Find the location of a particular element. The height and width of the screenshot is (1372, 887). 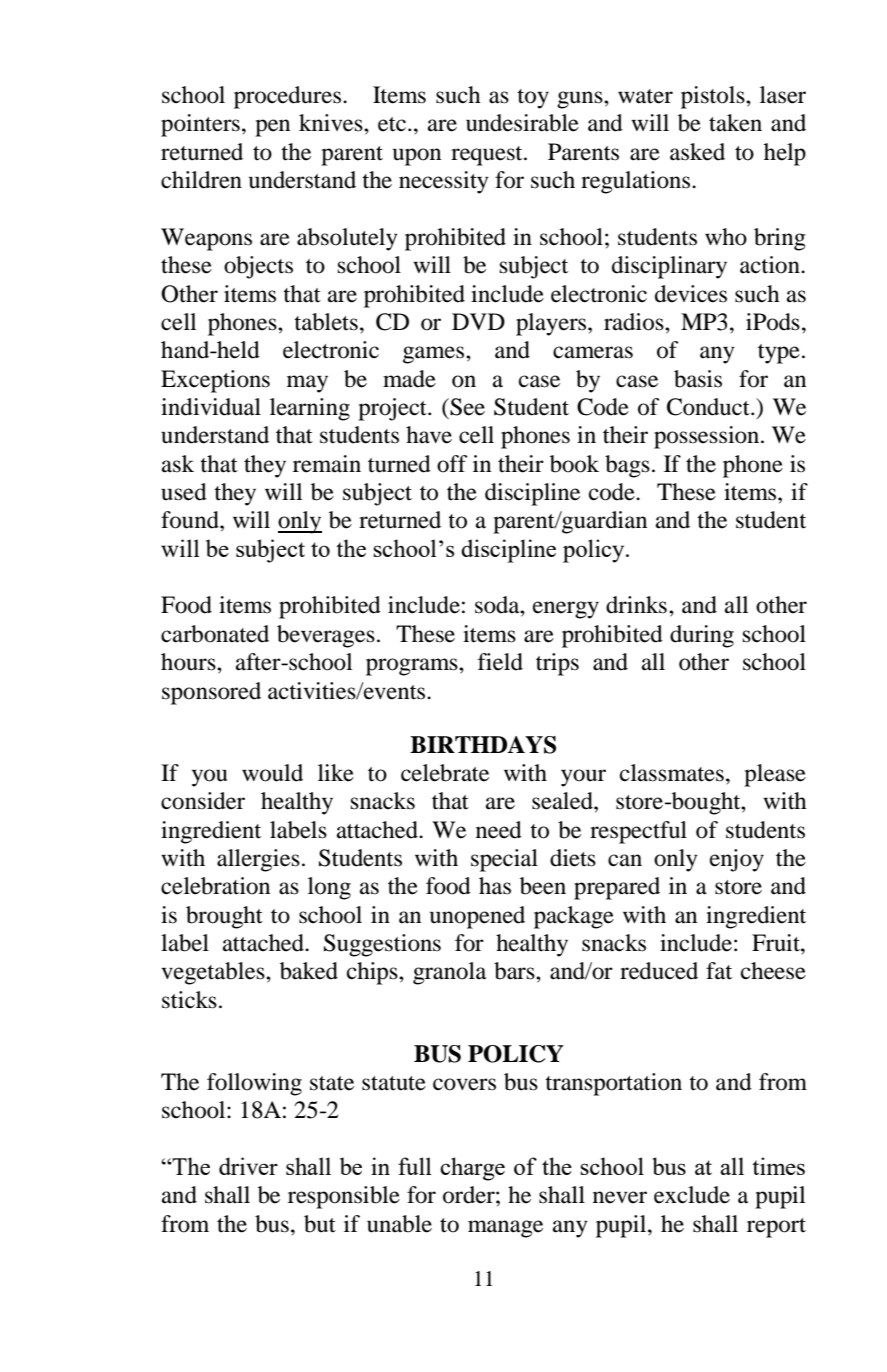

carbonated is located at coordinates (215, 634).
